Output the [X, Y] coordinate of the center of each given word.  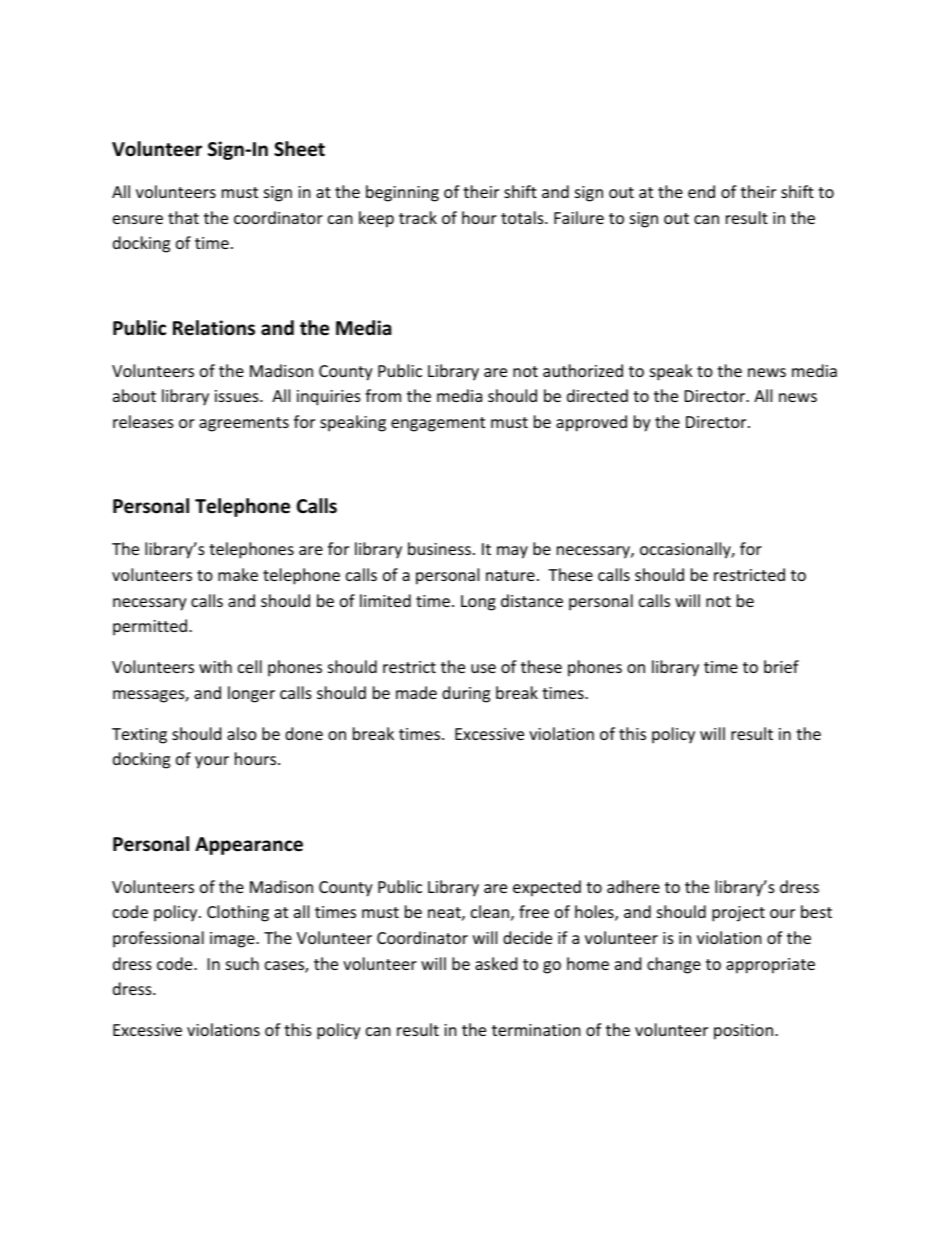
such [242, 963]
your [212, 762]
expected [547, 888]
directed [597, 395]
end [701, 191]
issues [238, 396]
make [238, 574]
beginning [402, 193]
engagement [438, 424]
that [183, 217]
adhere [633, 886]
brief [781, 666]
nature [510, 575]
